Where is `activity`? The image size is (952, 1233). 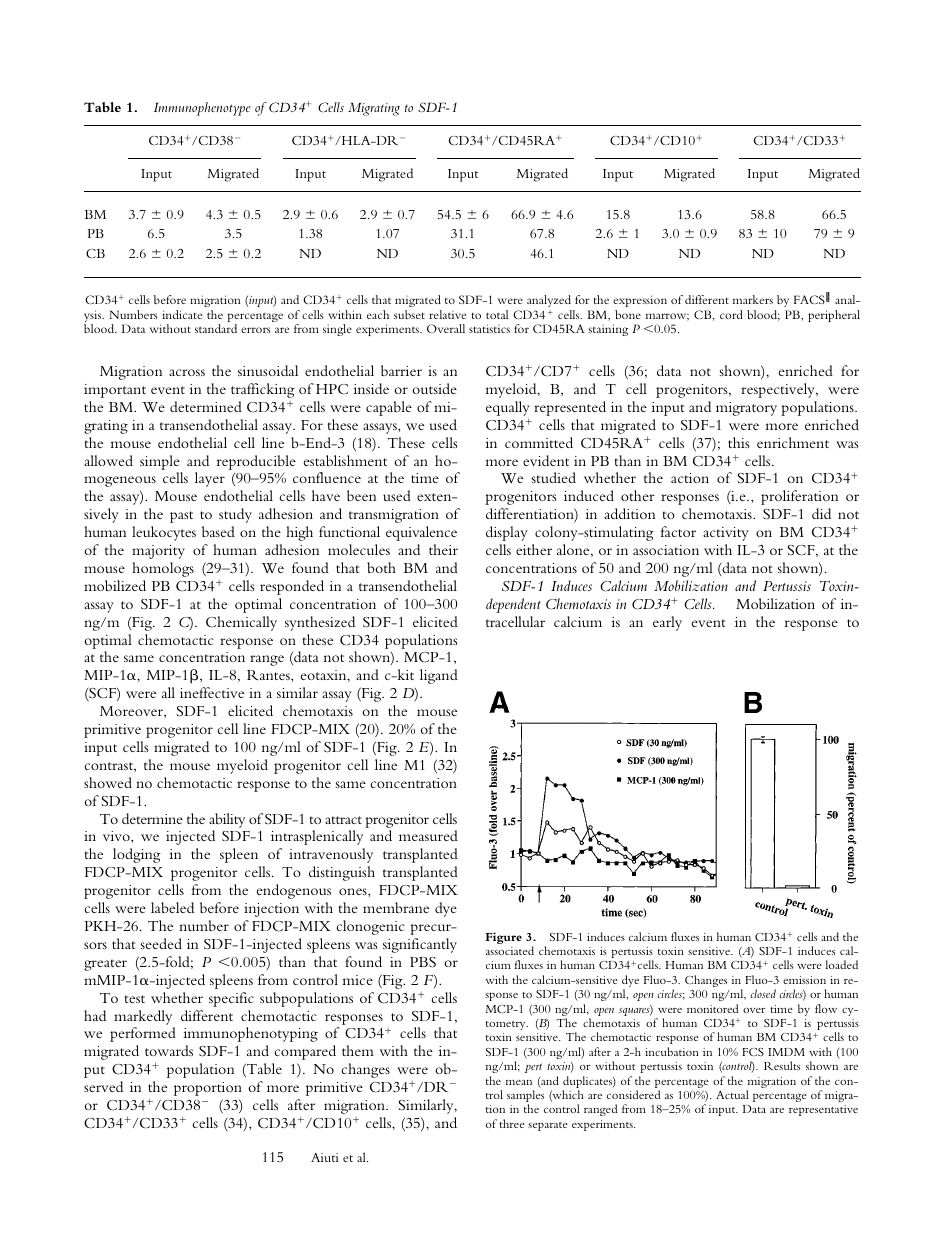 activity is located at coordinates (726, 534).
